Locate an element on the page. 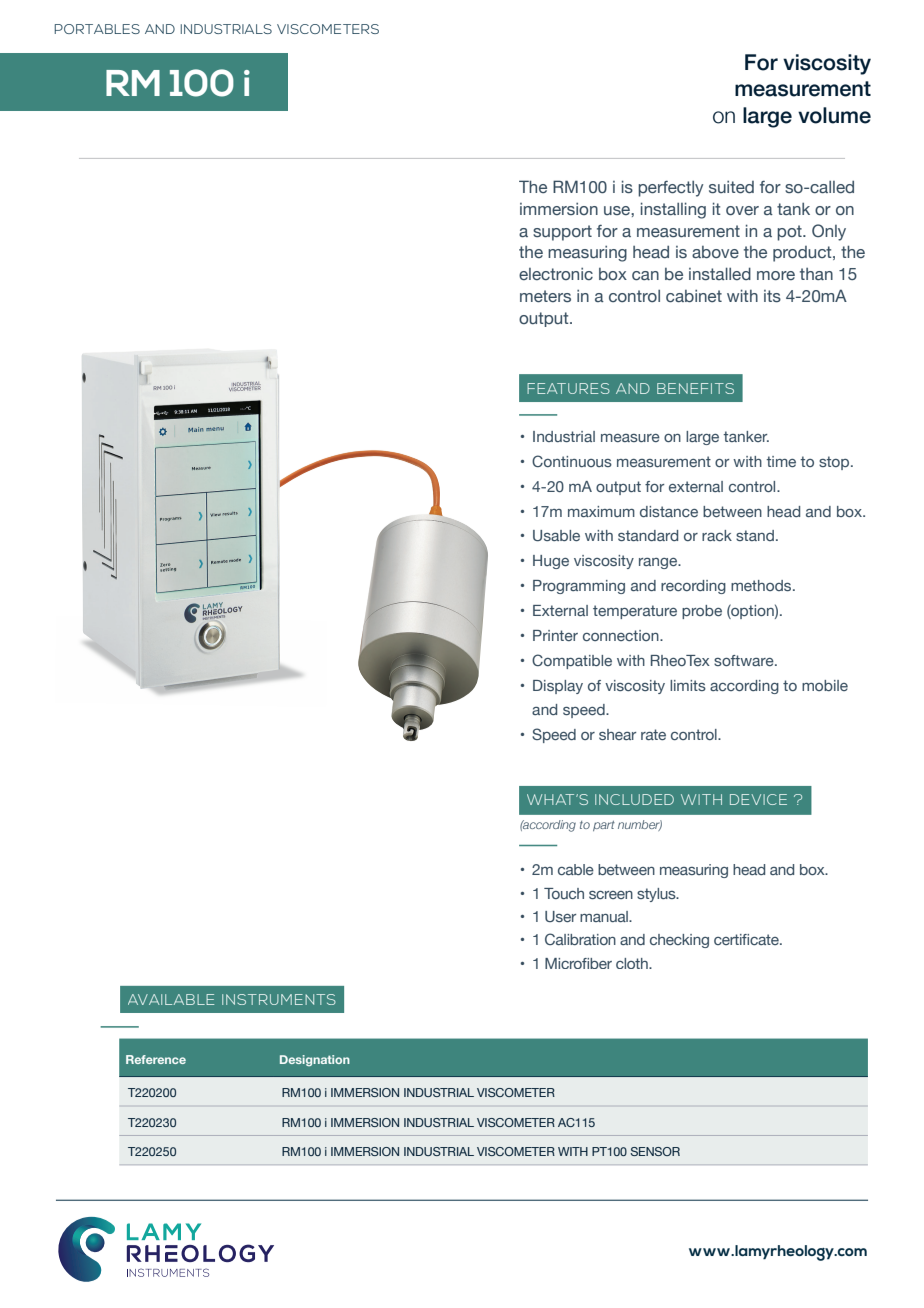 The height and width of the page is (1308, 924). methods is located at coordinates (762, 585).
